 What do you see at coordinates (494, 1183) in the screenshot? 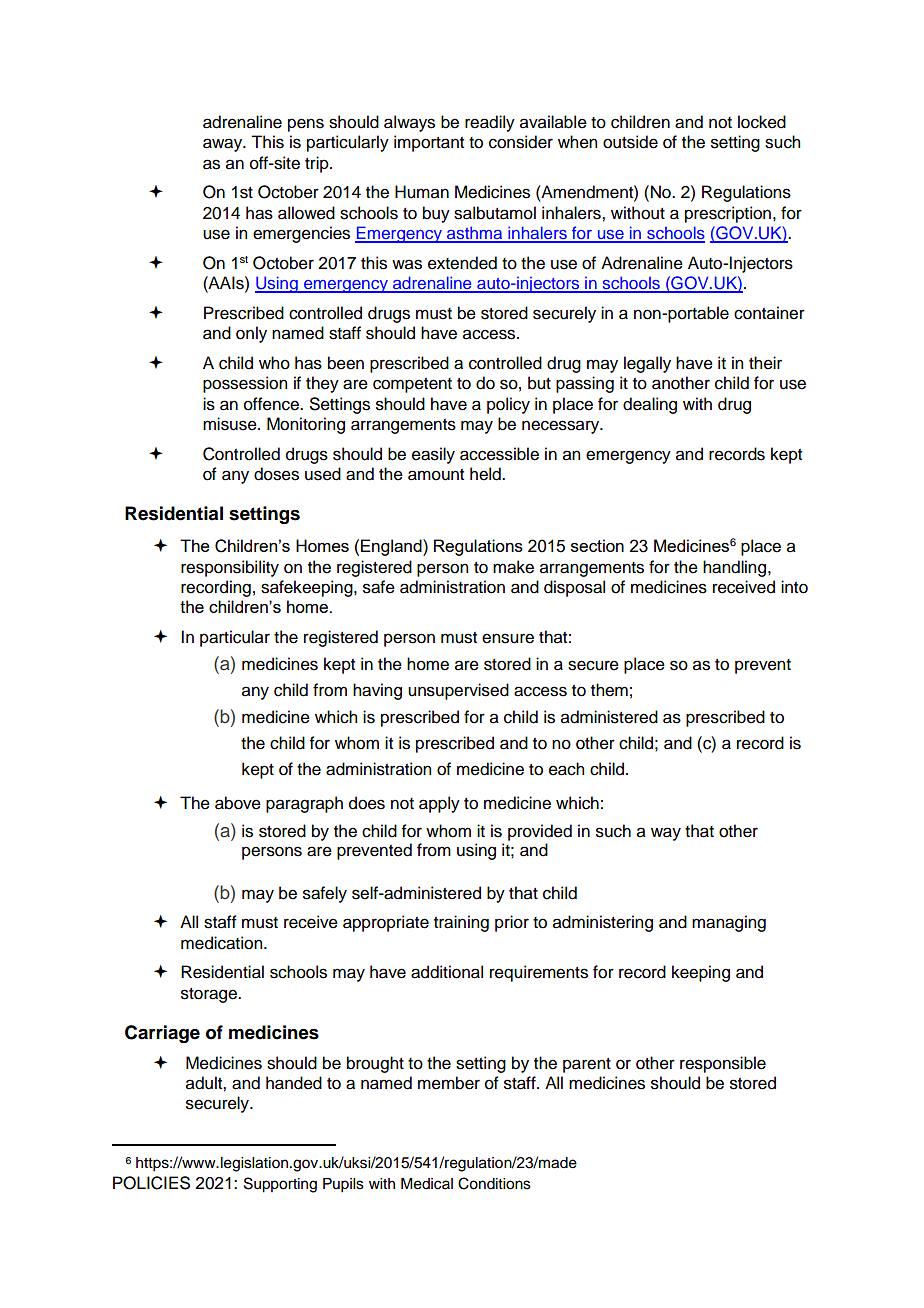
I see `Conditions` at bounding box center [494, 1183].
